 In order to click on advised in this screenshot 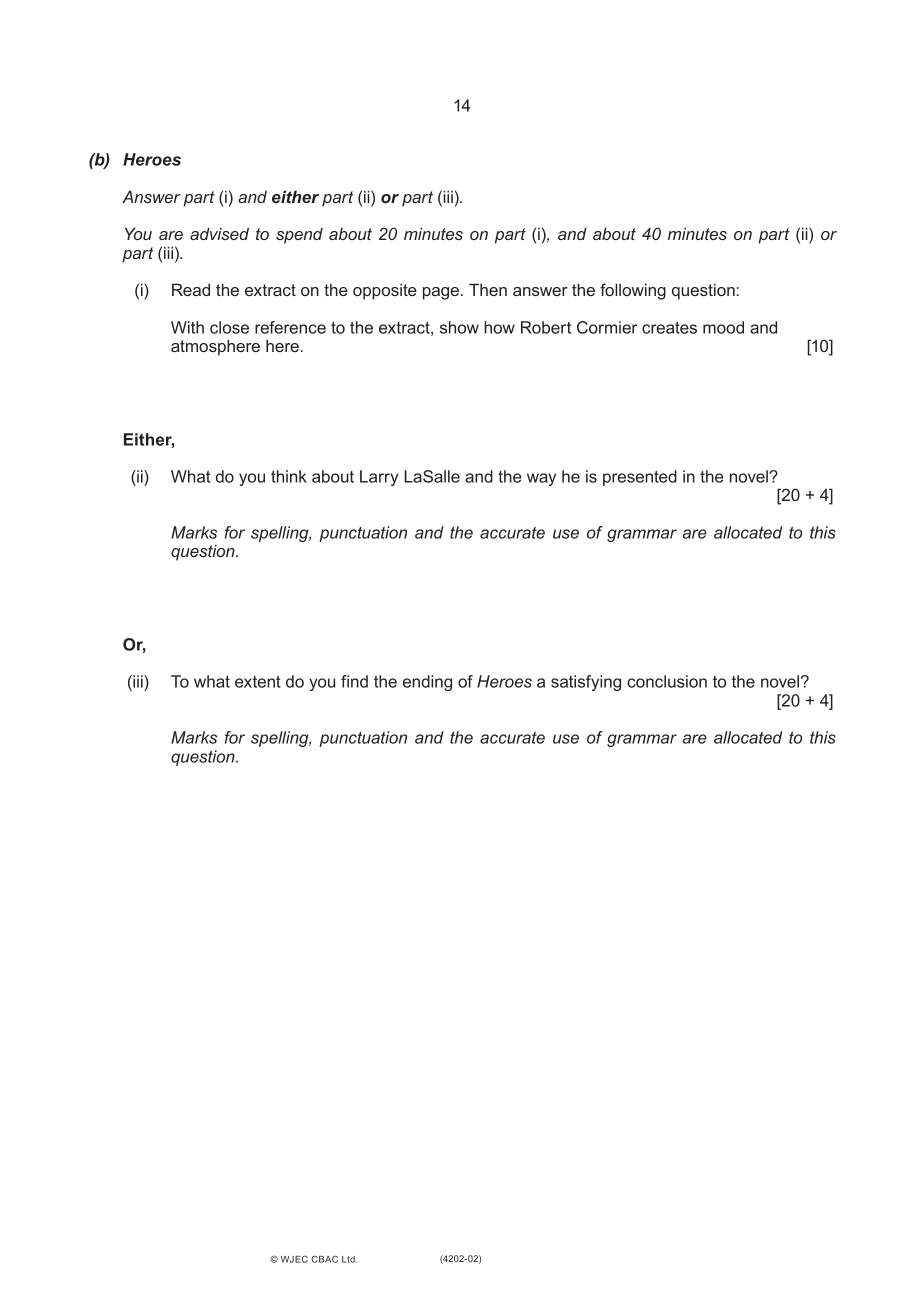, I will do `click(219, 233)`.
